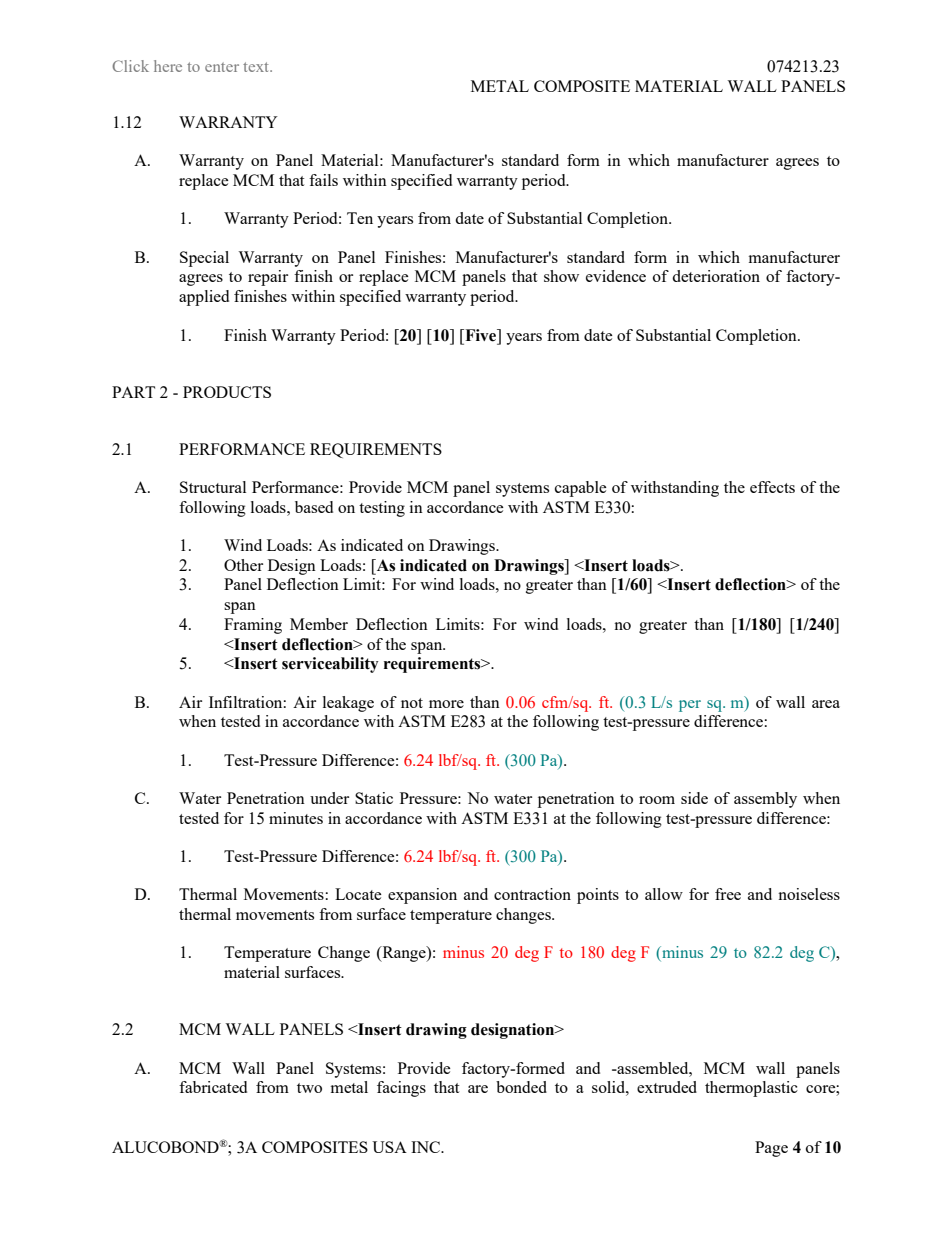 The width and height of the document is (952, 1233). Describe the element at coordinates (616, 276) in the document. I see `evidence` at that location.
